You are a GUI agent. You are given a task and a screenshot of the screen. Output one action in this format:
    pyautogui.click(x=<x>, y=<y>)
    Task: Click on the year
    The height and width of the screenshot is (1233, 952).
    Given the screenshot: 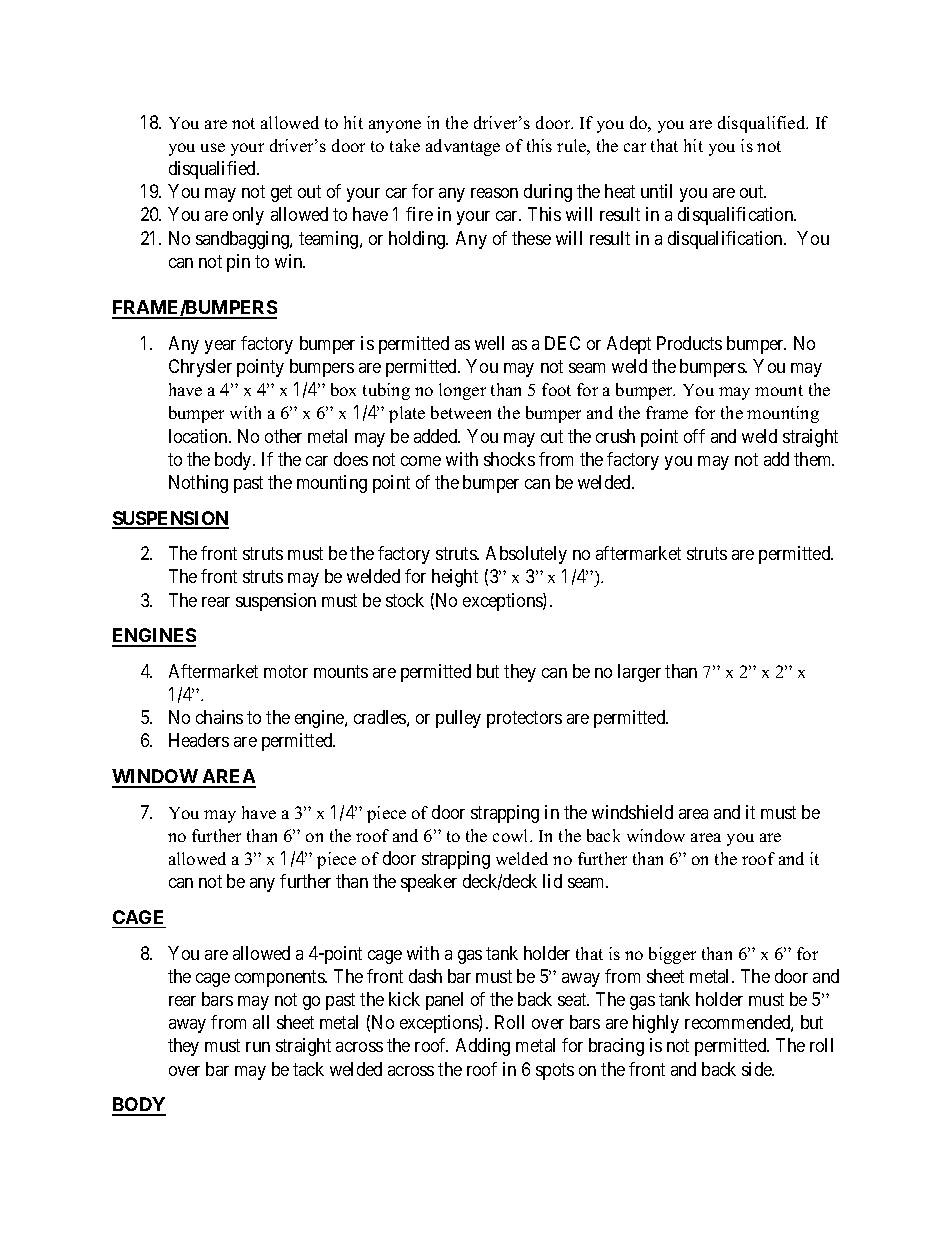 What is the action you would take?
    pyautogui.click(x=220, y=347)
